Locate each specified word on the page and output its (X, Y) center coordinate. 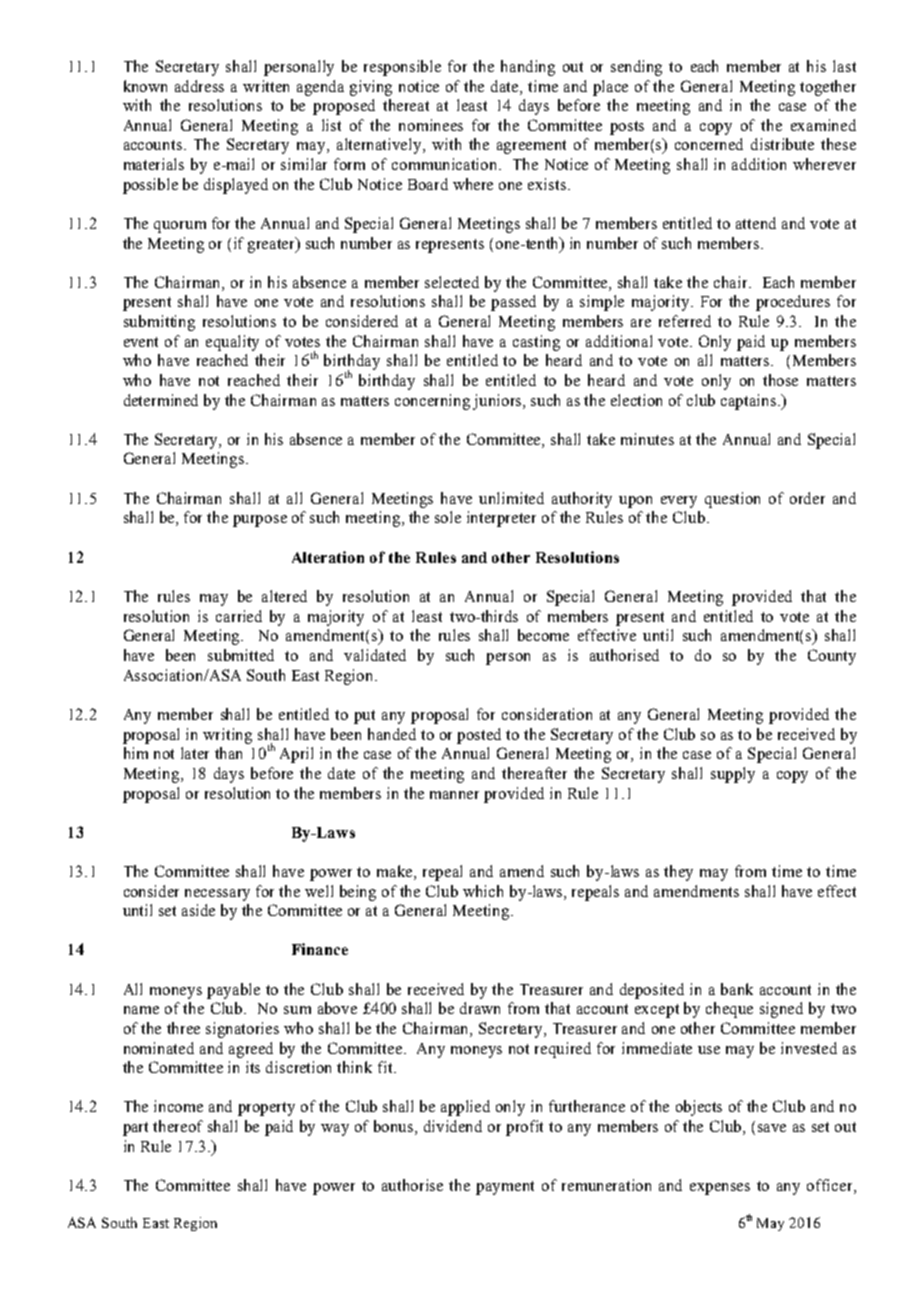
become (543, 635)
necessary (217, 895)
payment (505, 1188)
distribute (782, 144)
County (832, 657)
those (780, 380)
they (678, 873)
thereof (178, 1126)
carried (239, 616)
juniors (499, 402)
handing (528, 68)
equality (232, 343)
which (483, 891)
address (199, 86)
